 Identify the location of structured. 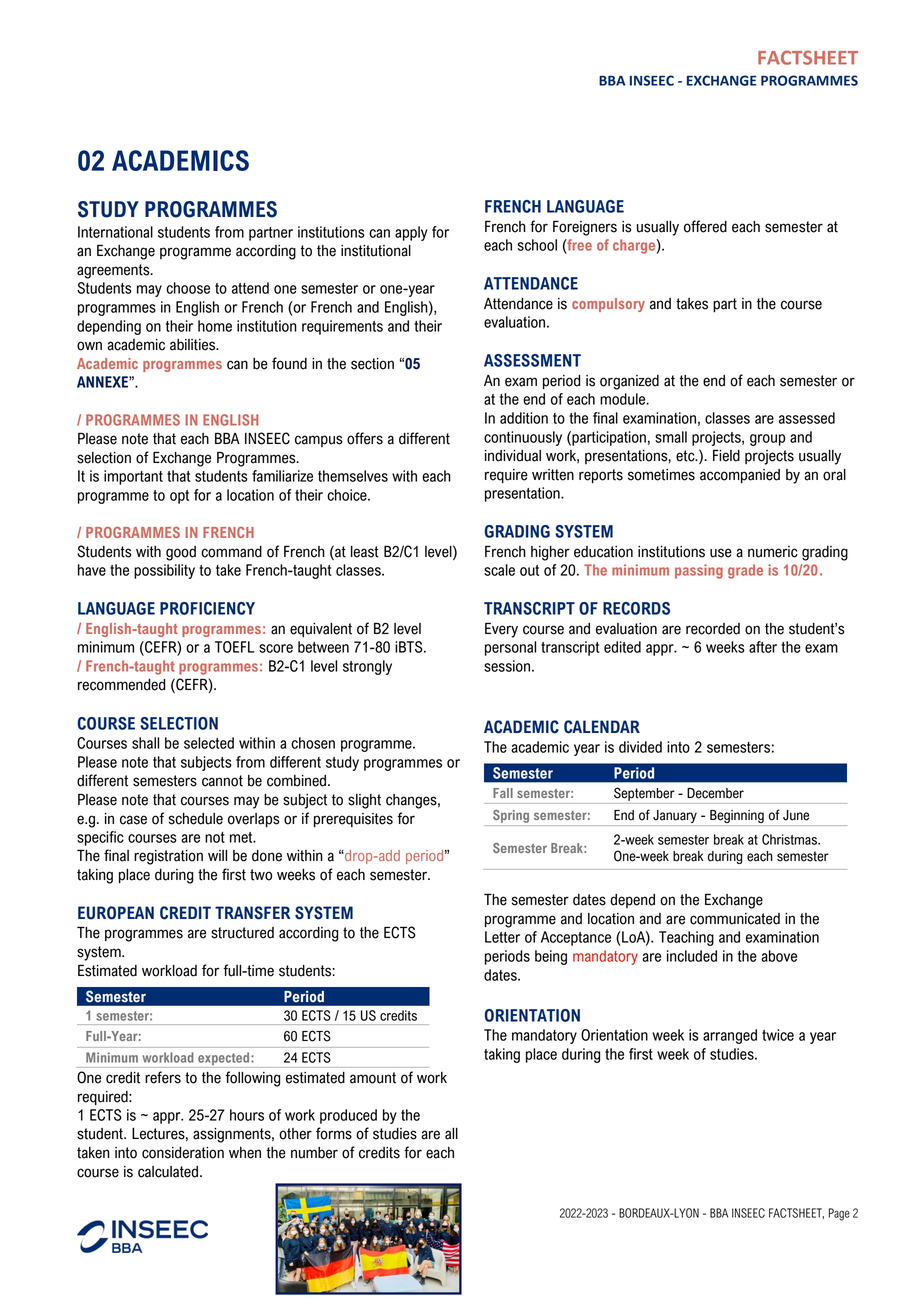
(242, 933).
